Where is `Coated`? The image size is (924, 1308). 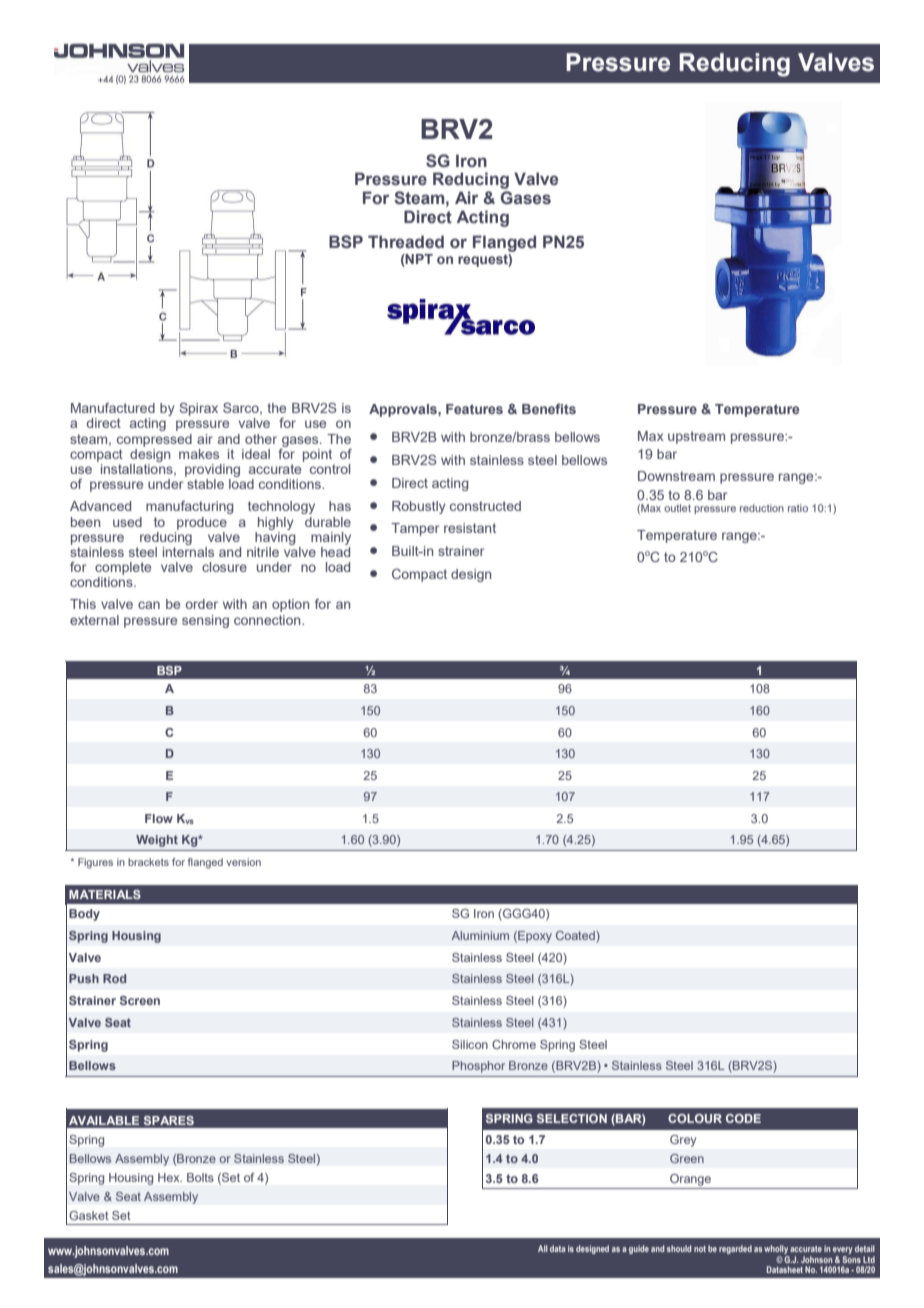
Coated is located at coordinates (576, 937).
